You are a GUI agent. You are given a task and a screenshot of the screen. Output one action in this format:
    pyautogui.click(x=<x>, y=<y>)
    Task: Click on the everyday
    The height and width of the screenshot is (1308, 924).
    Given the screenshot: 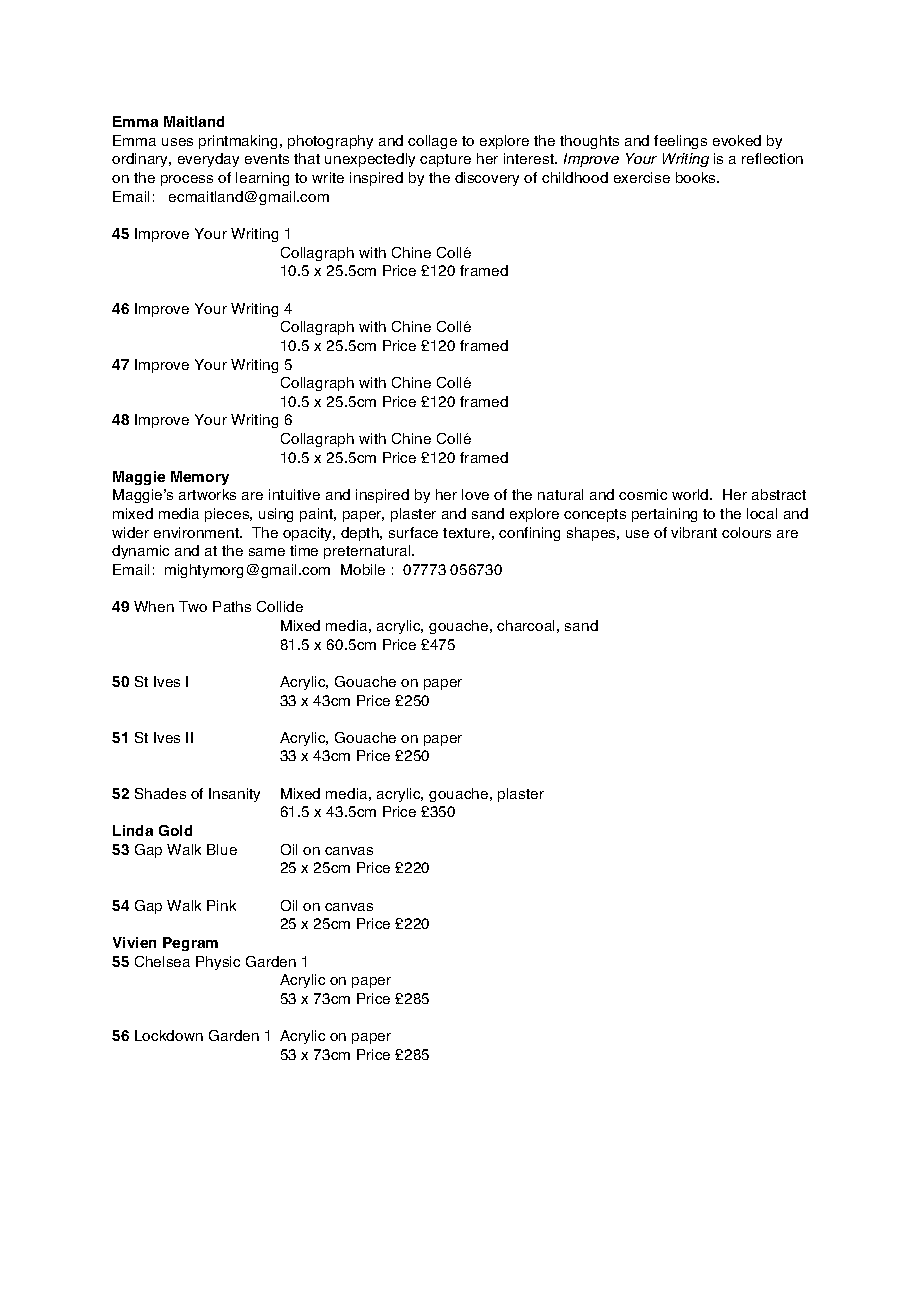 What is the action you would take?
    pyautogui.click(x=208, y=160)
